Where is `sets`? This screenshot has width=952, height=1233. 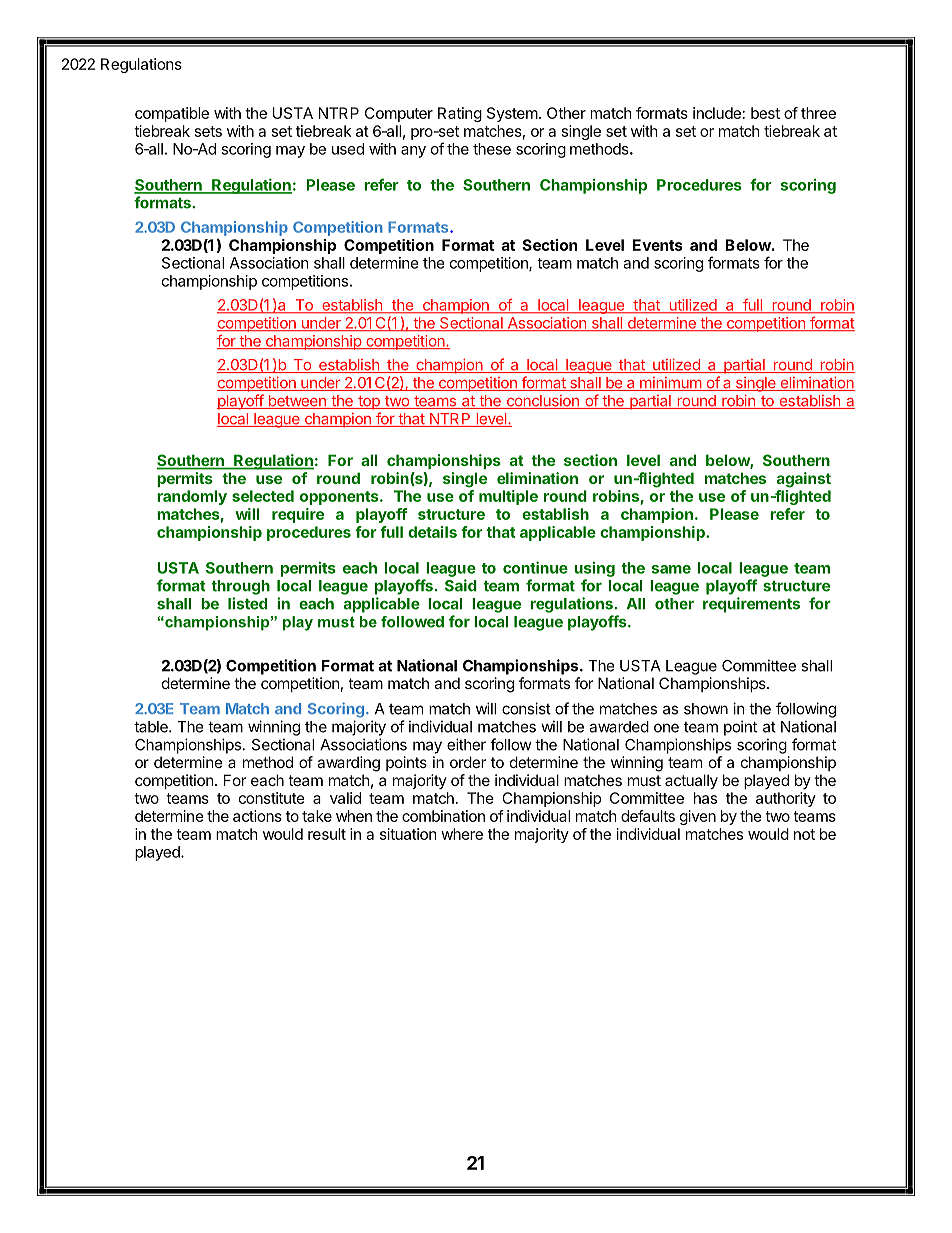 sets is located at coordinates (208, 131).
